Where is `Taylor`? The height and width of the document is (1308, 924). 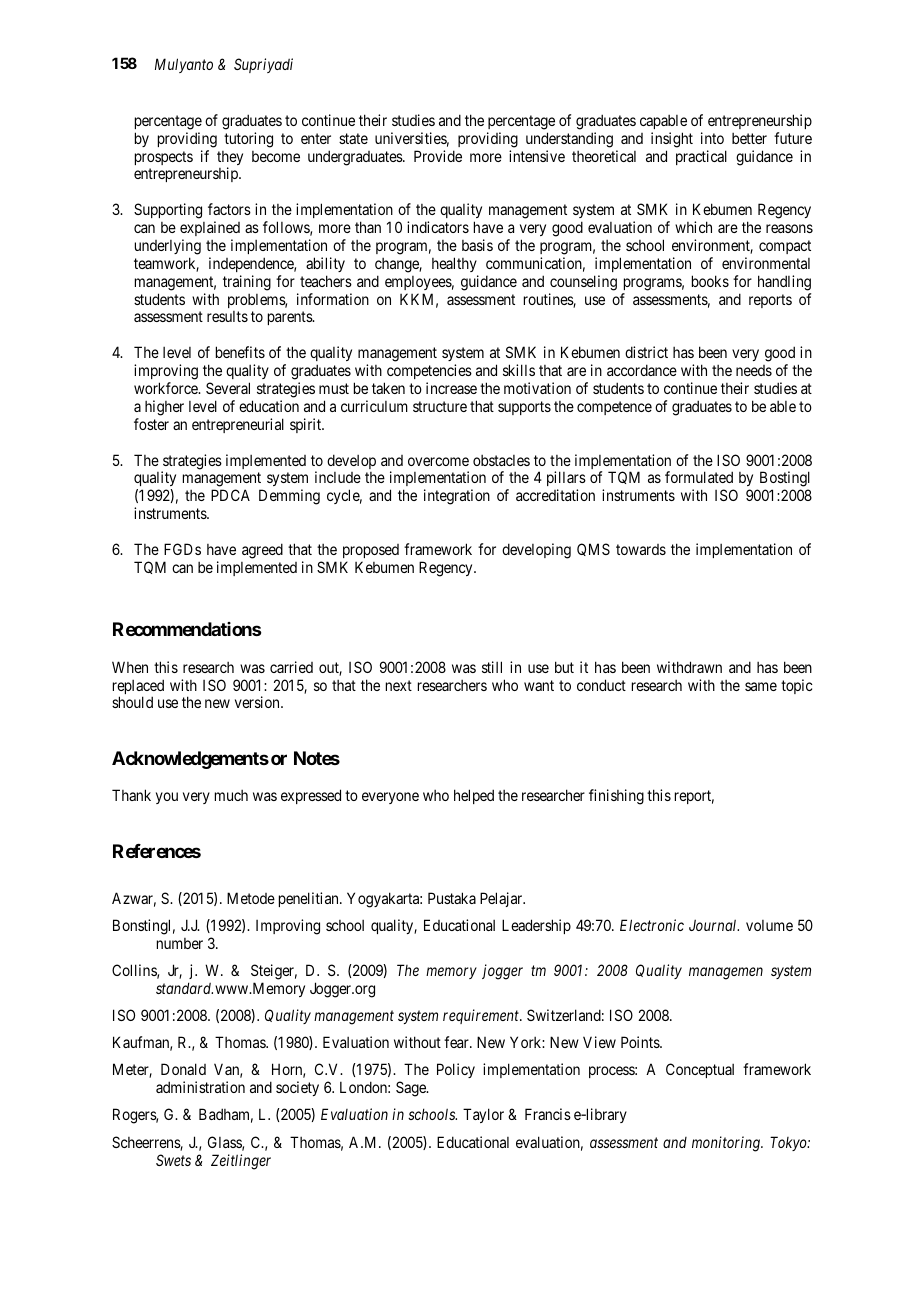 Taylor is located at coordinates (483, 1115).
